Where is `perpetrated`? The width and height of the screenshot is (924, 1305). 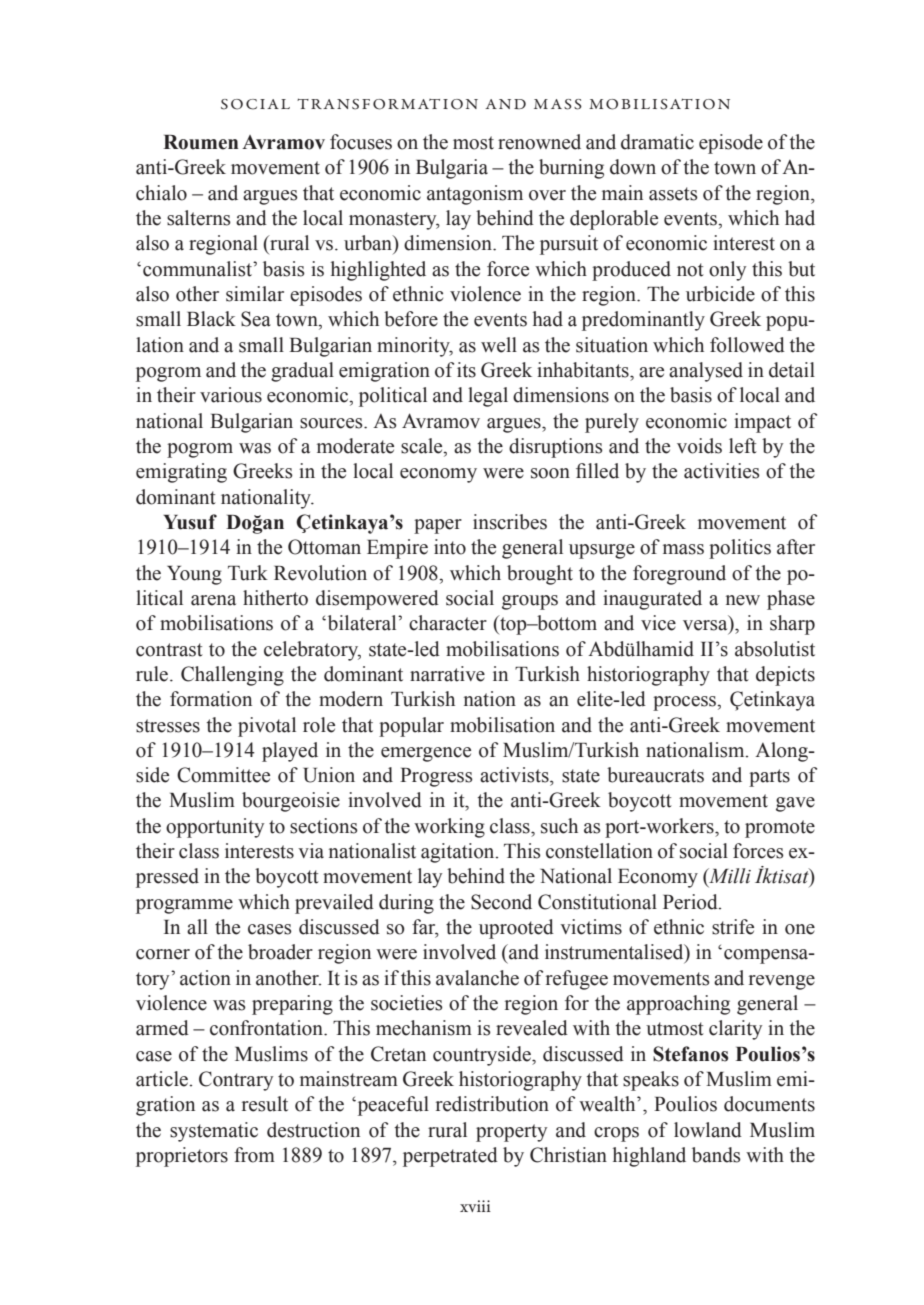
perpetrated is located at coordinates (450, 1157).
